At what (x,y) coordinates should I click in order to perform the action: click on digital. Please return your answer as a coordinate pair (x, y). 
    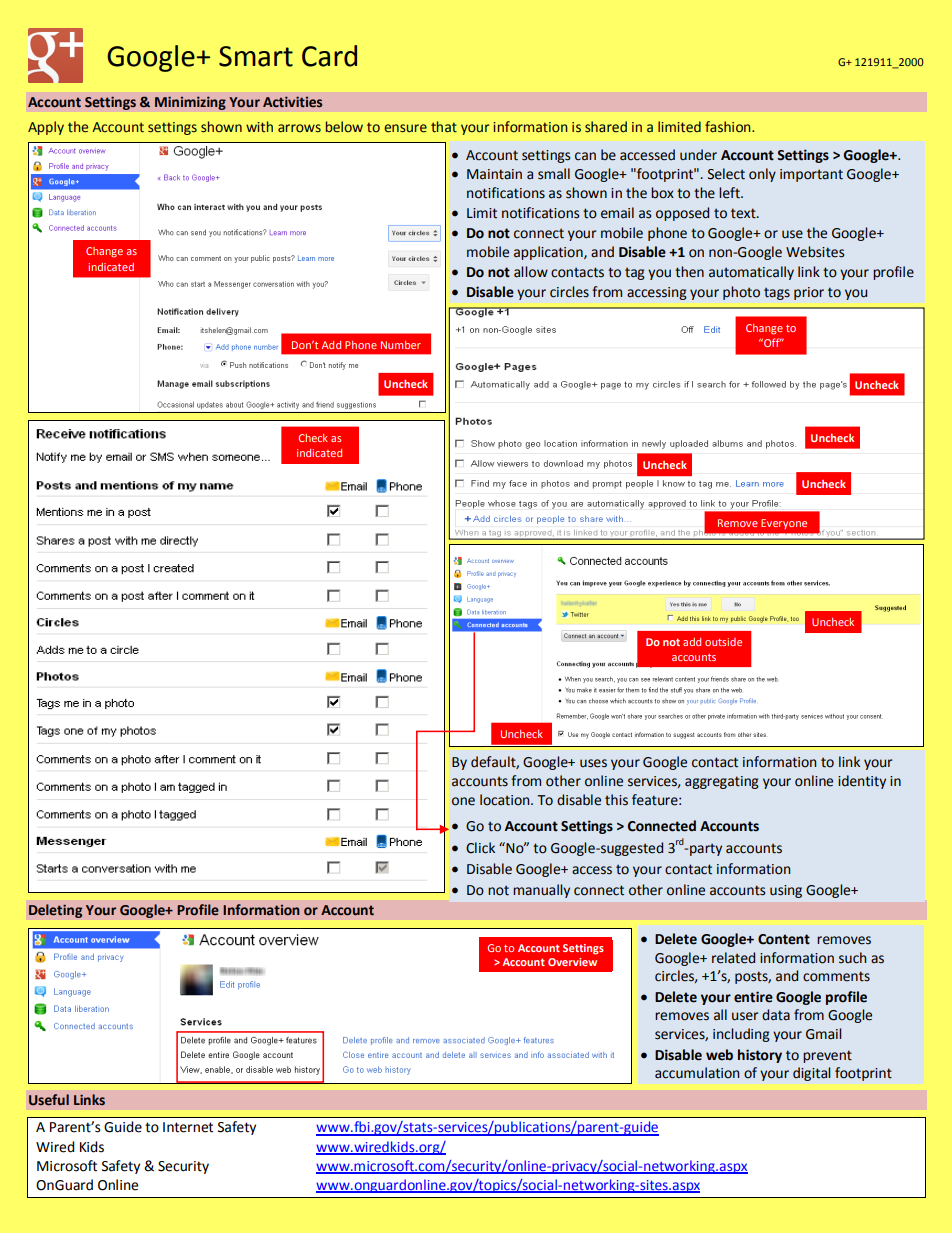
    Looking at the image, I should click on (811, 1074).
